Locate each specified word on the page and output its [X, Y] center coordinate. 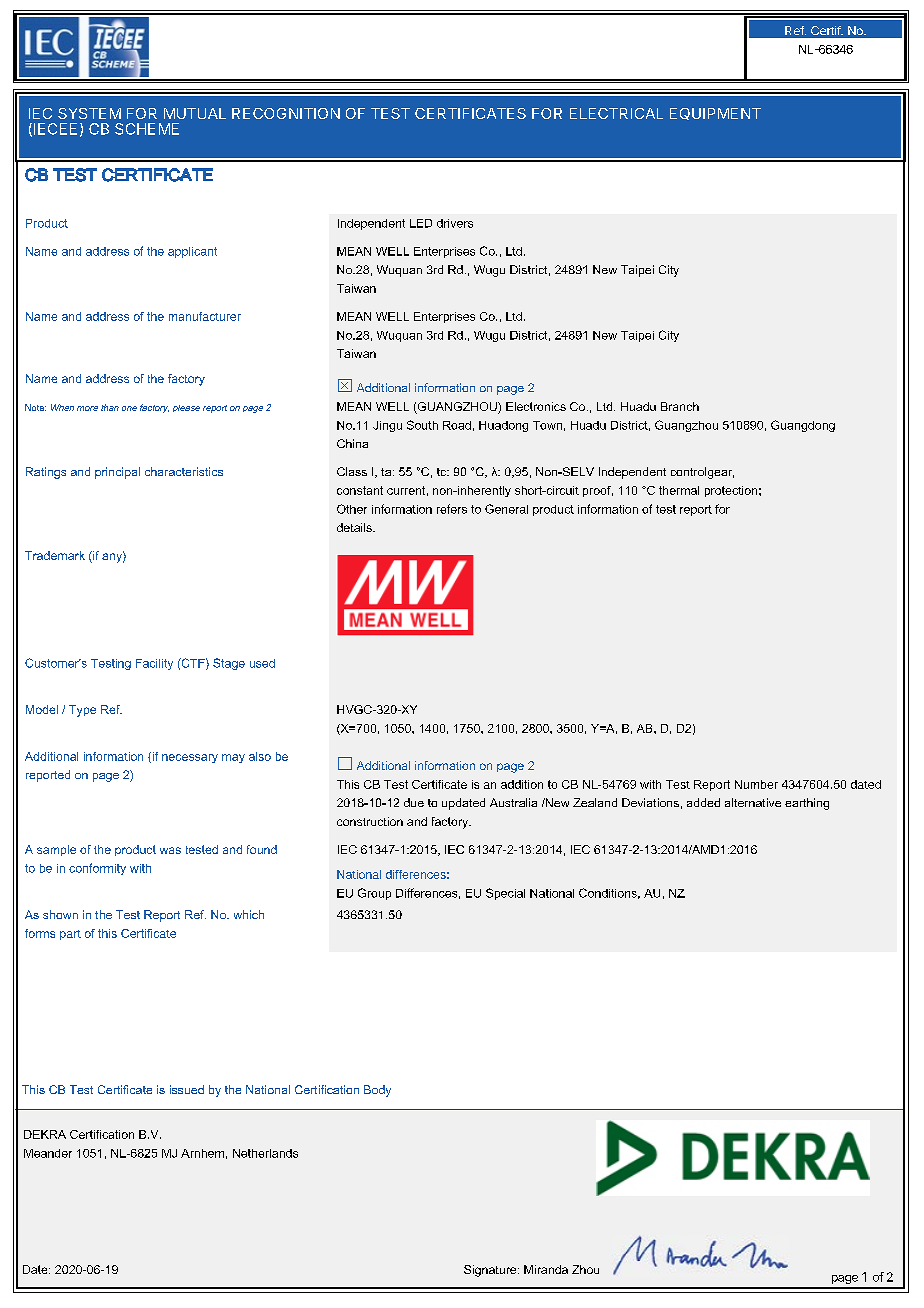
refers [452, 509]
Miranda [546, 1269]
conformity [97, 869]
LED [421, 223]
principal [117, 473]
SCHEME [147, 129]
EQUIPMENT [715, 114]
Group [374, 894]
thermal [679, 490]
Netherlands [265, 1153]
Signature [491, 1271]
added [703, 802]
